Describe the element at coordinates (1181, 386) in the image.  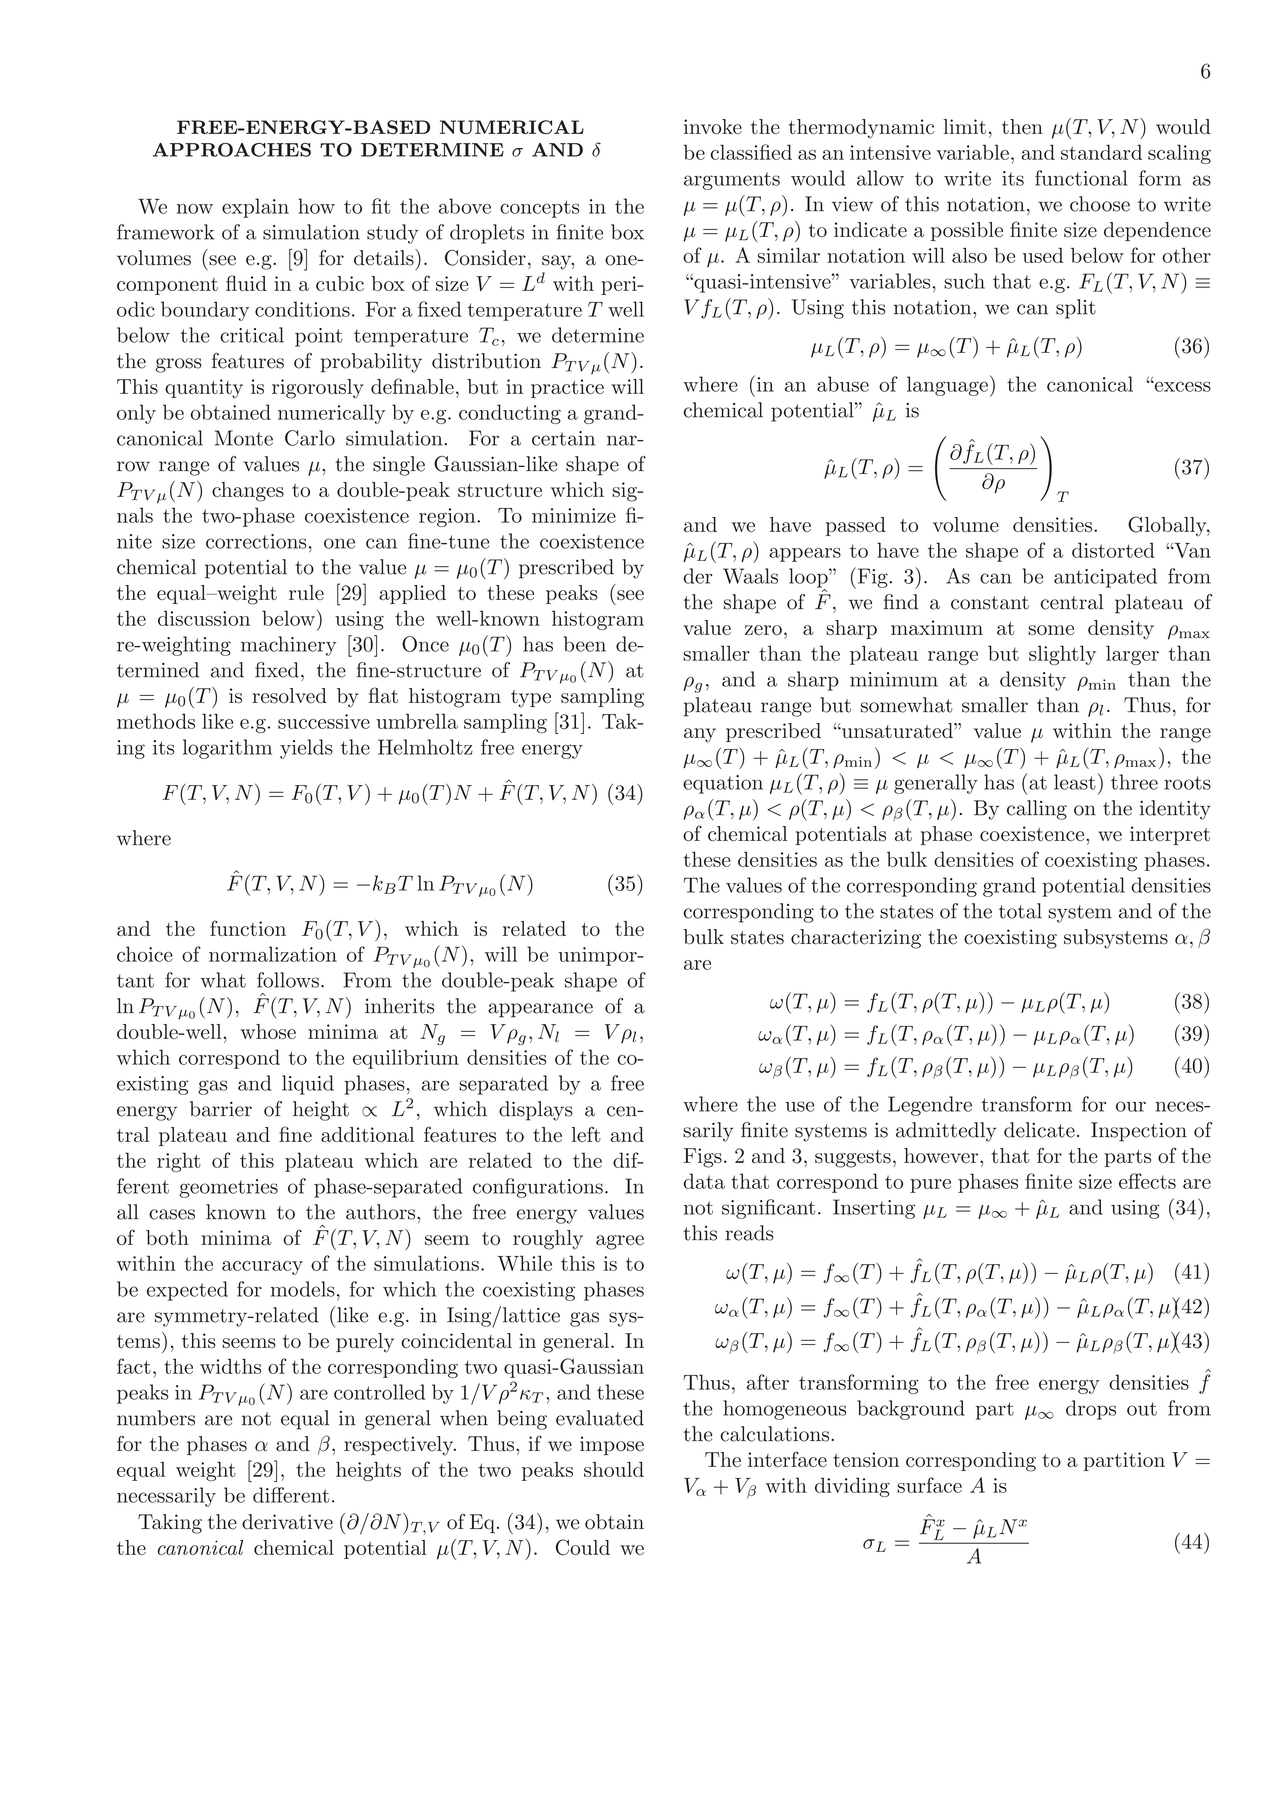
I see `excess` at that location.
